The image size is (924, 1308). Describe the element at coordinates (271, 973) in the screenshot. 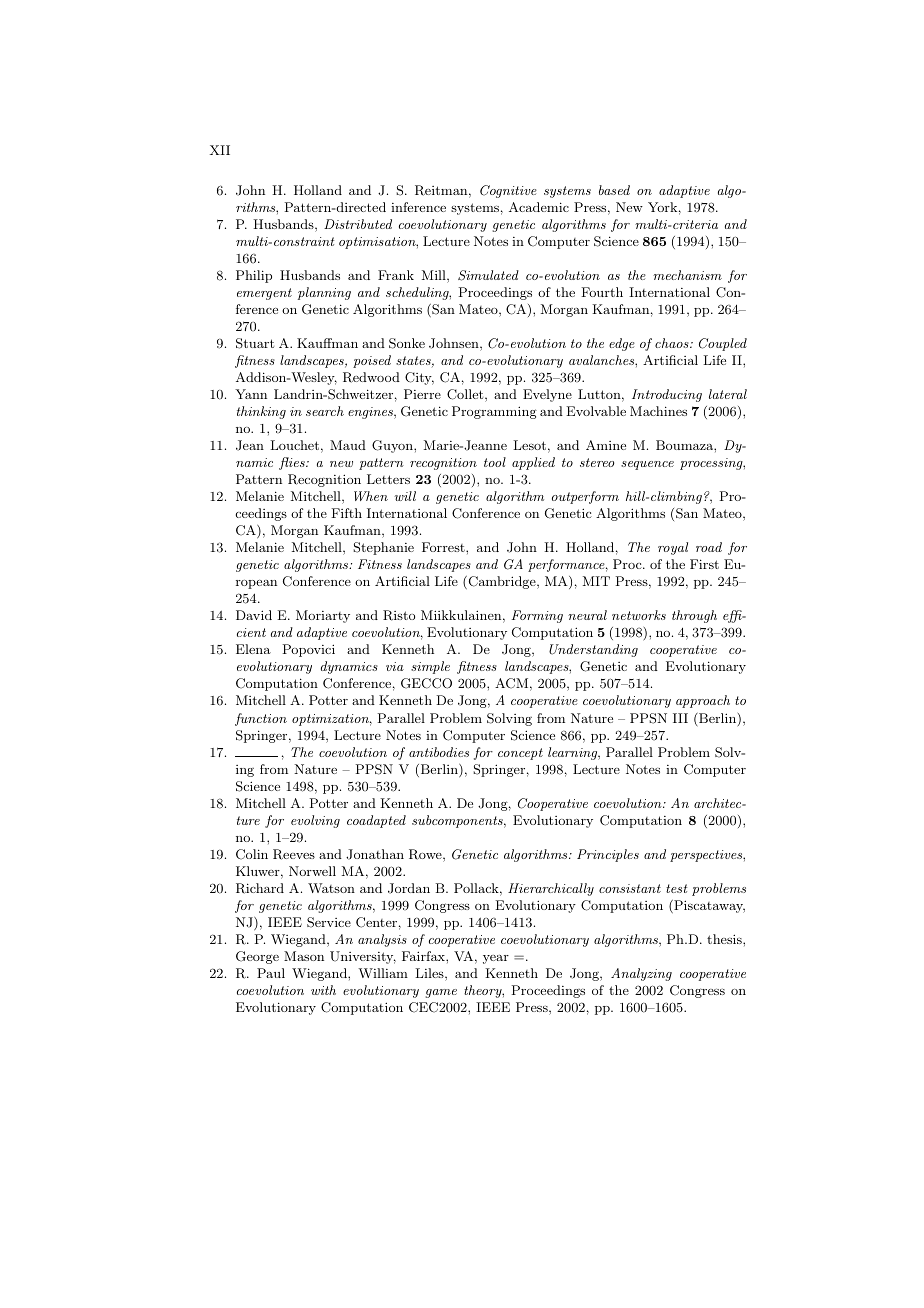

I see `Paul` at that location.
